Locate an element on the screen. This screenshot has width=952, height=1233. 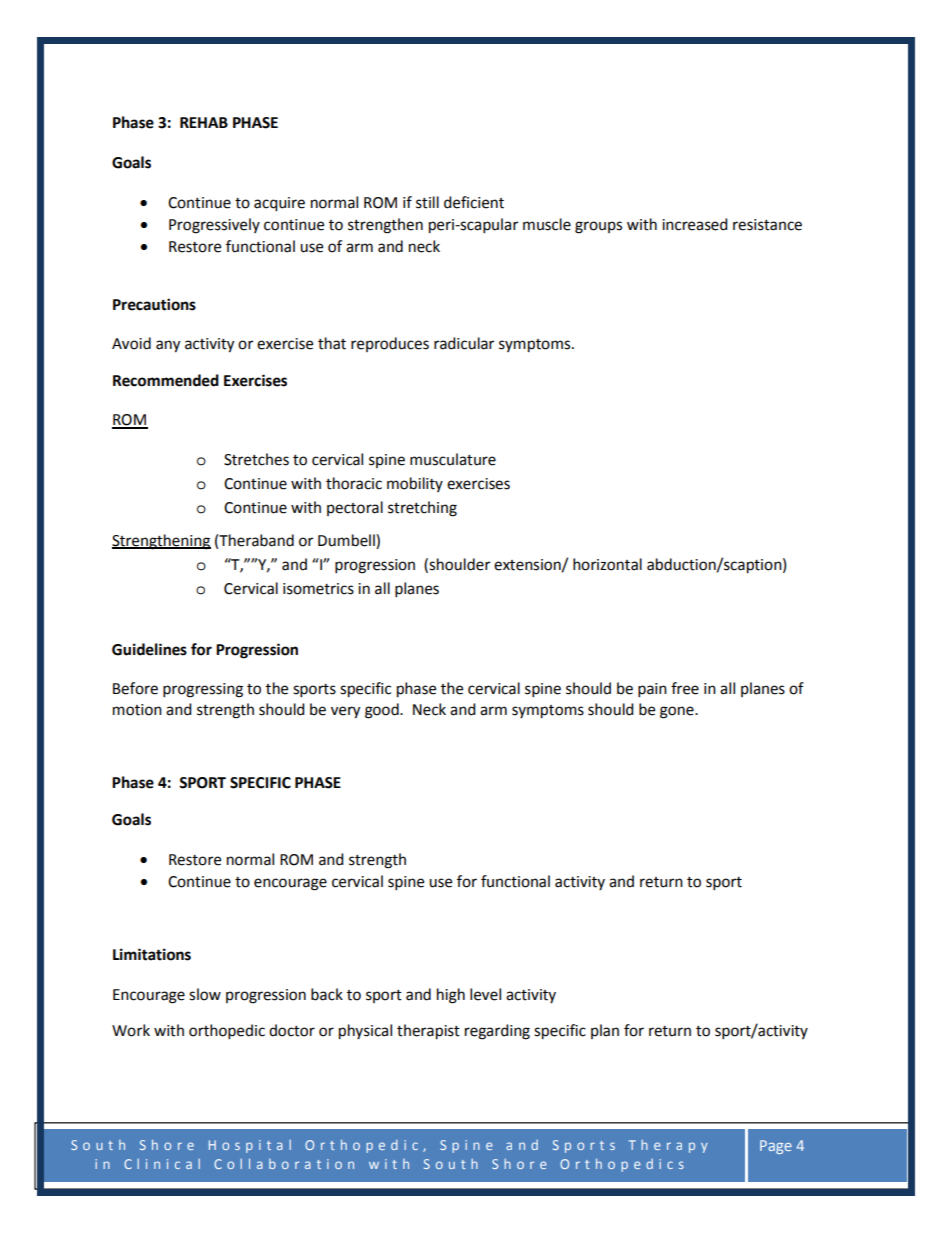
Recommended is located at coordinates (166, 380).
